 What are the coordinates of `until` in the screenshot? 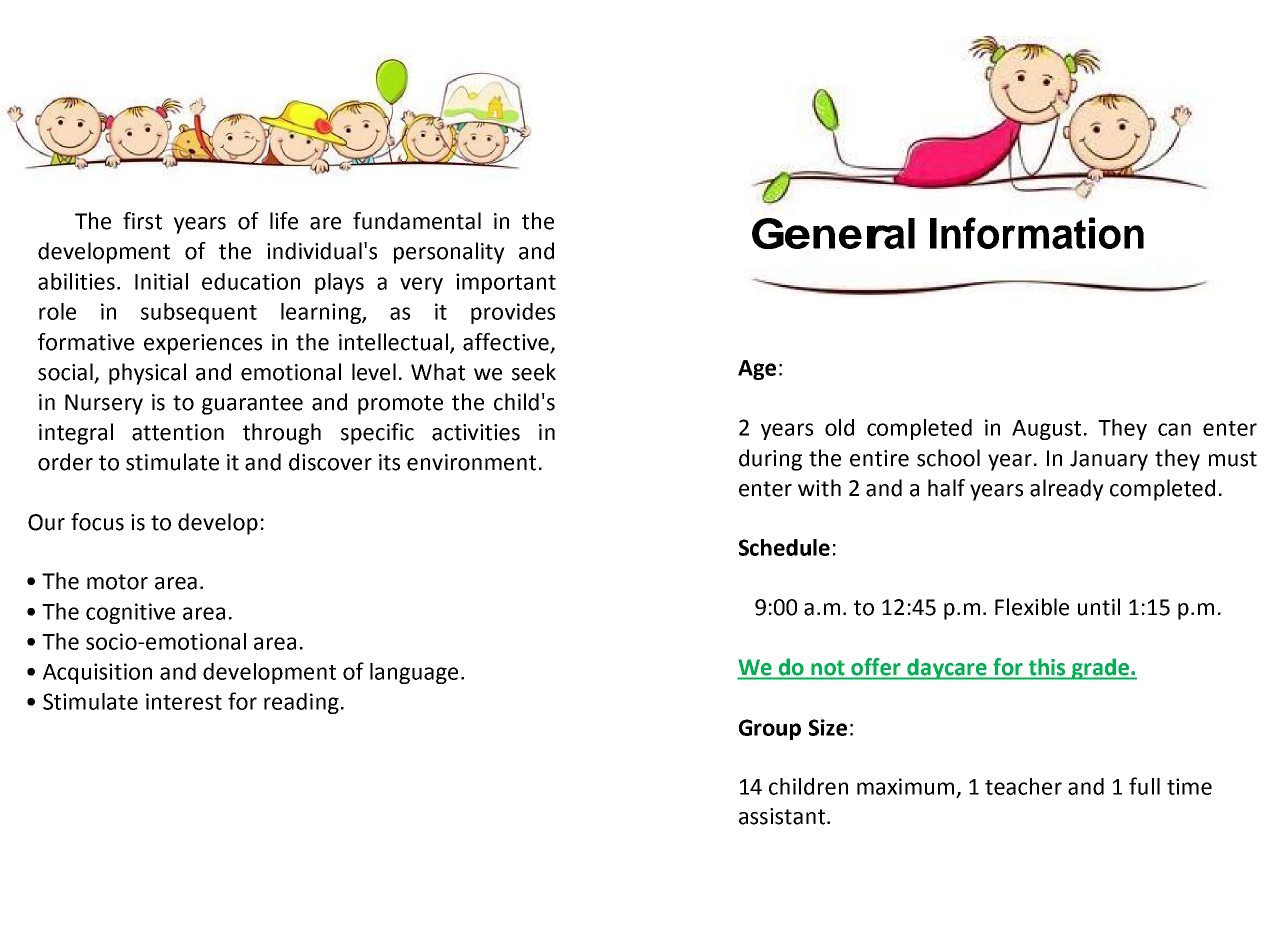 It's located at (1099, 607).
